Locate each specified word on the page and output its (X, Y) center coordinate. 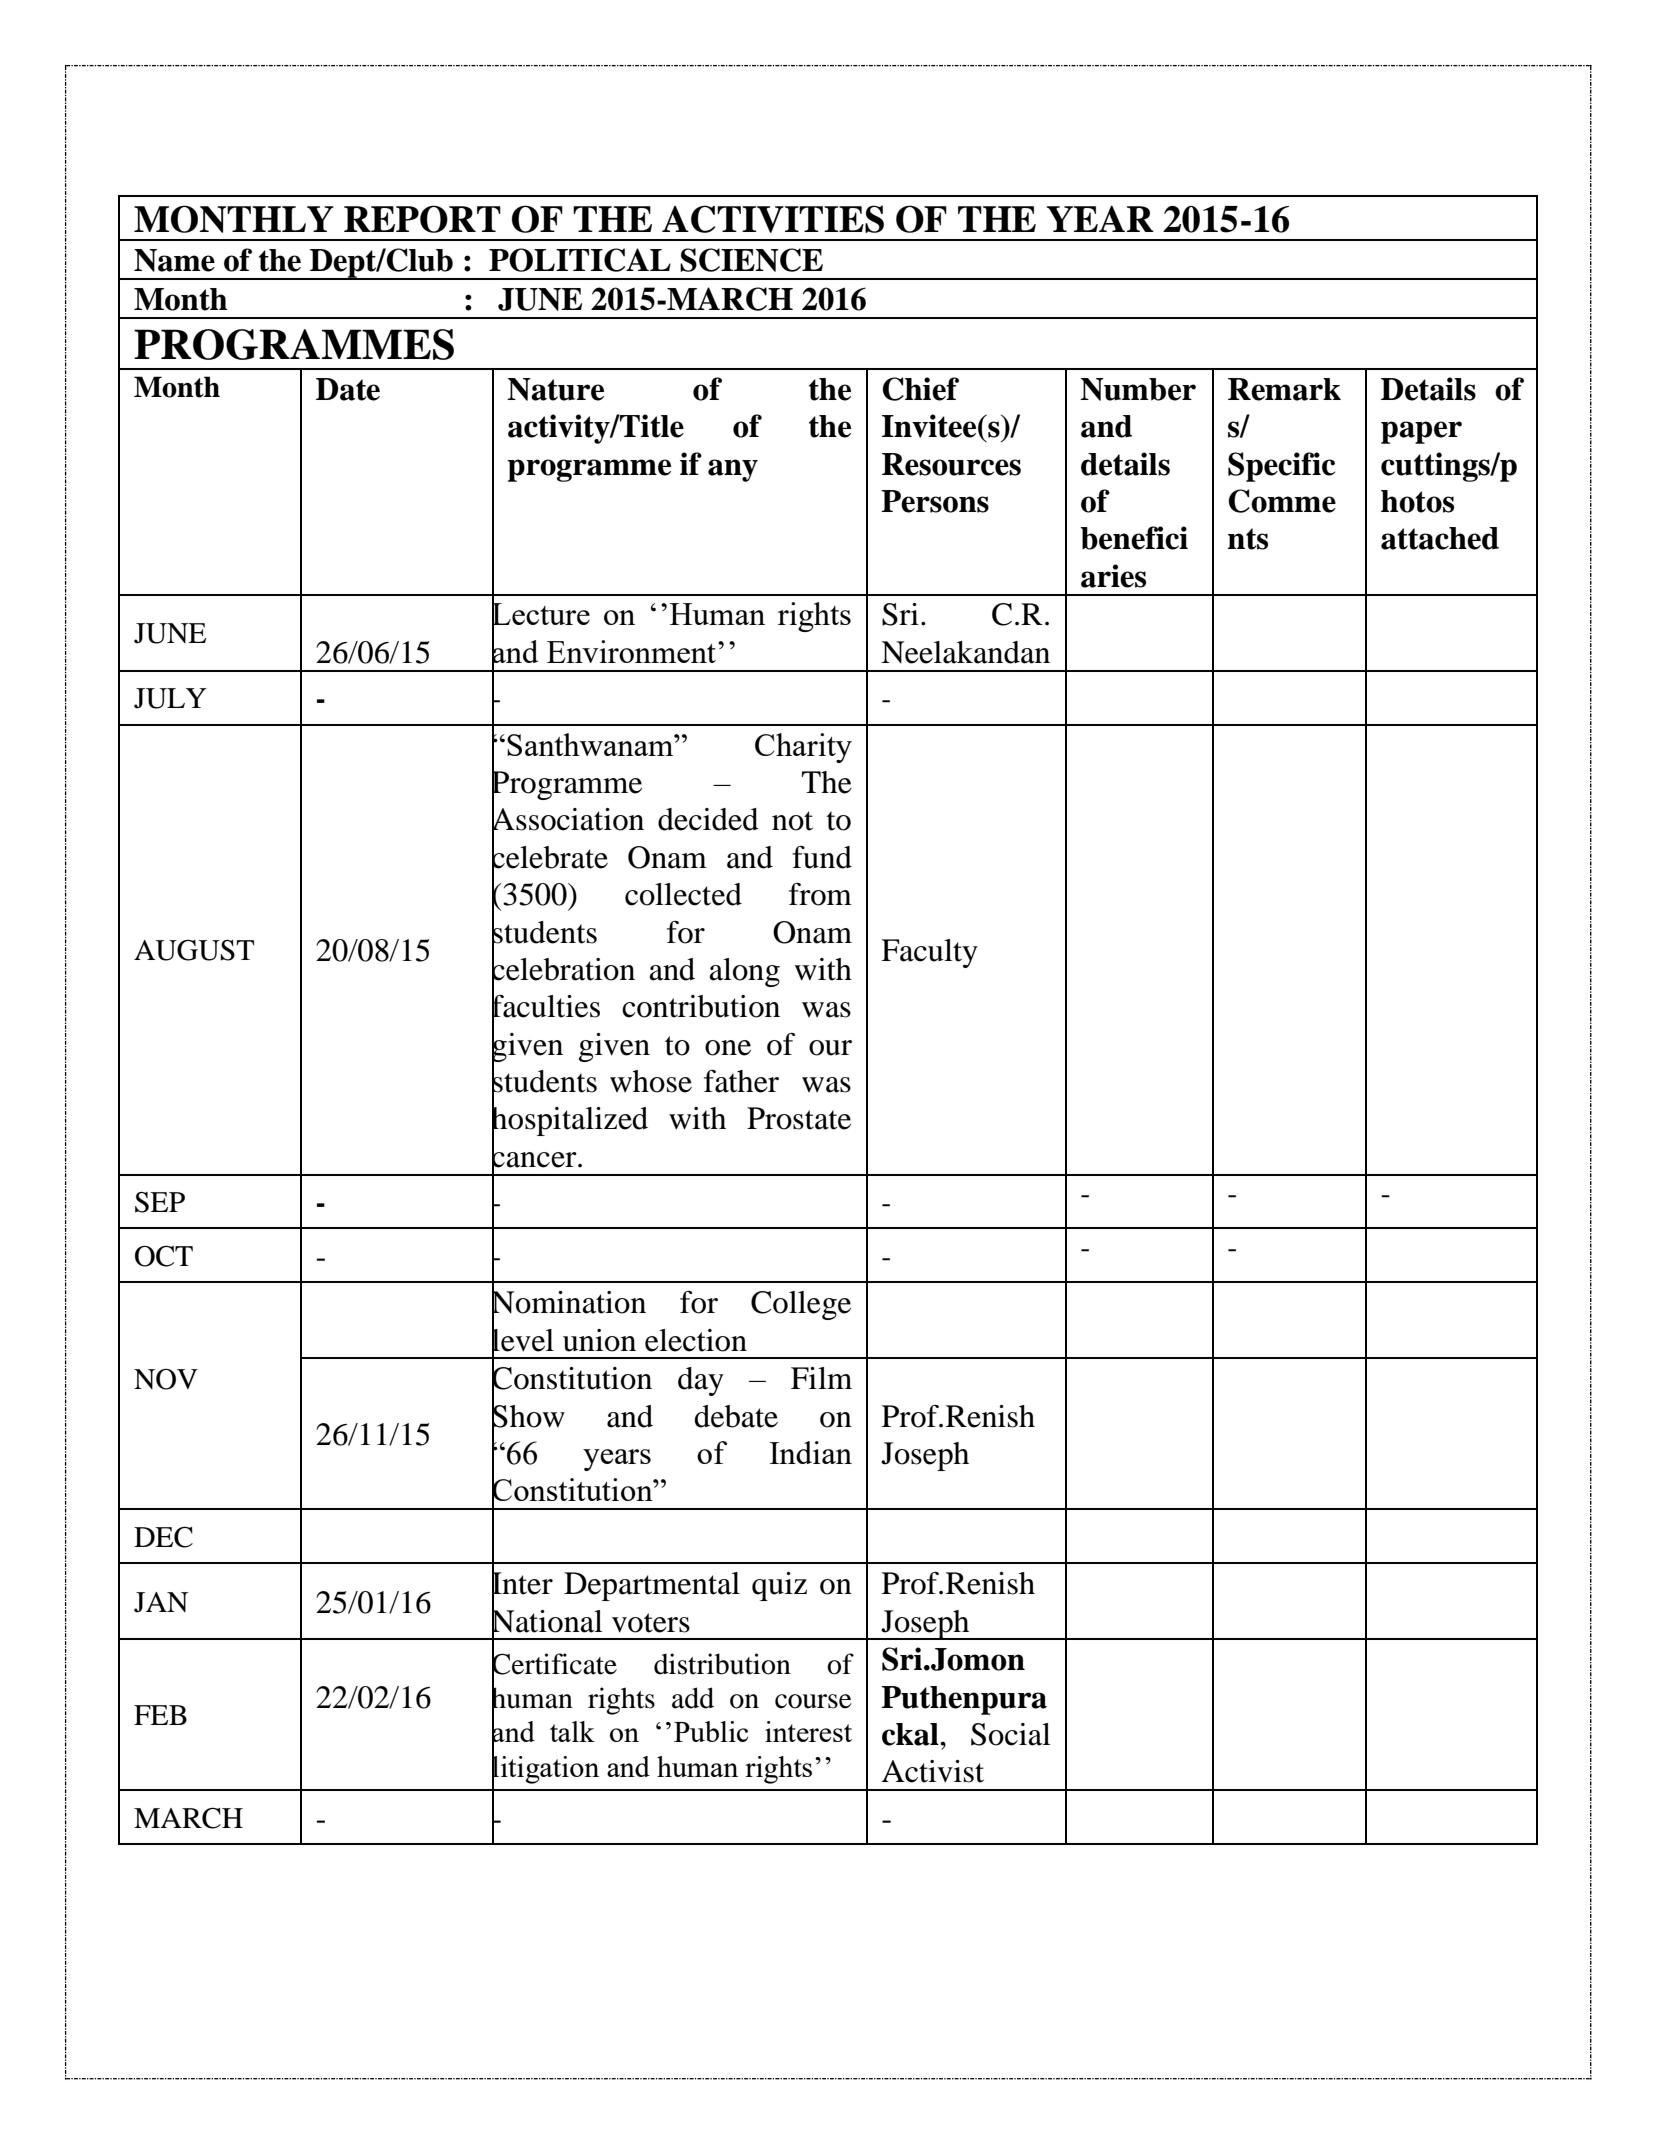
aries (1113, 576)
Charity (803, 748)
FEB (160, 1715)
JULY (170, 698)
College (801, 1305)
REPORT (422, 219)
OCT (164, 1256)
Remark (1284, 389)
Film (821, 1378)
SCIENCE (751, 260)
